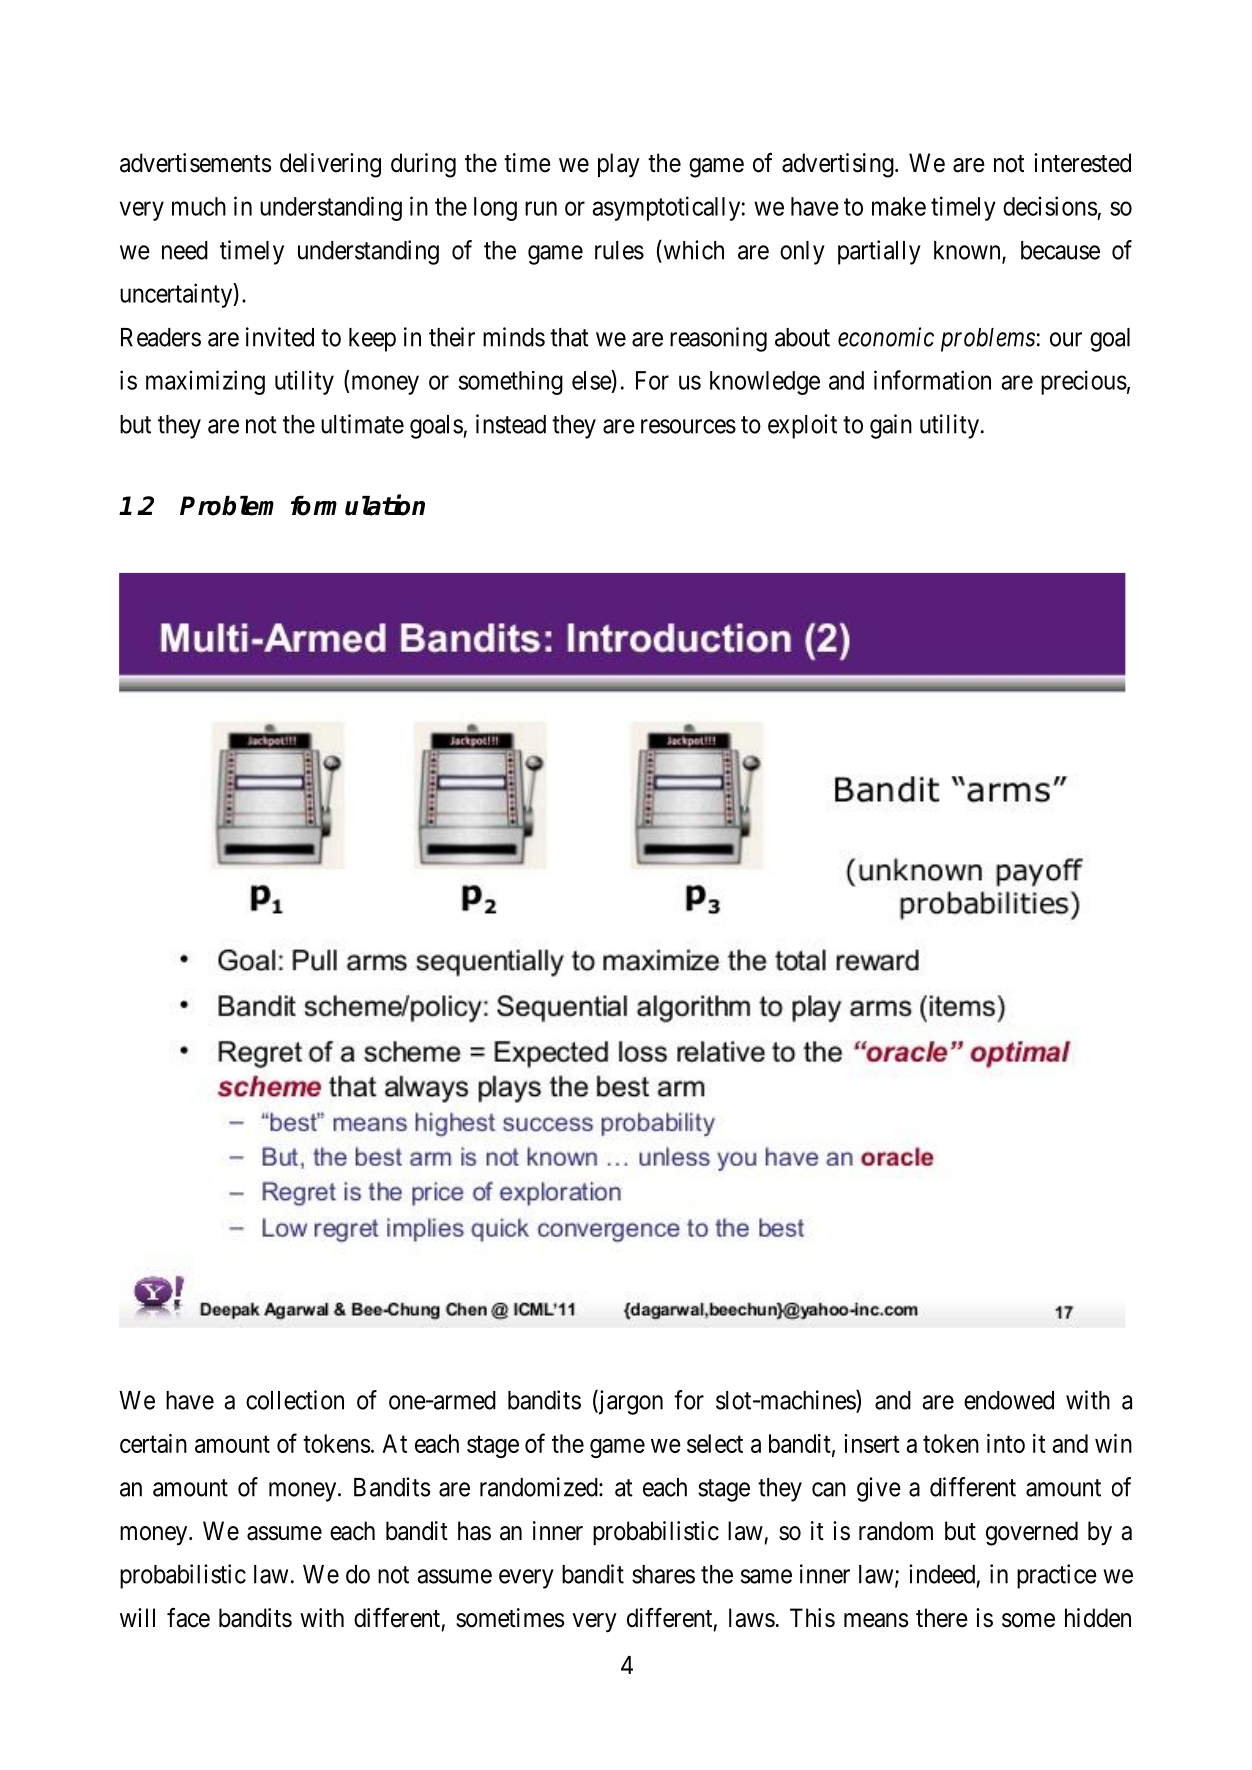 The image size is (1252, 1770). What do you see at coordinates (295, 1400) in the document?
I see `collection` at bounding box center [295, 1400].
